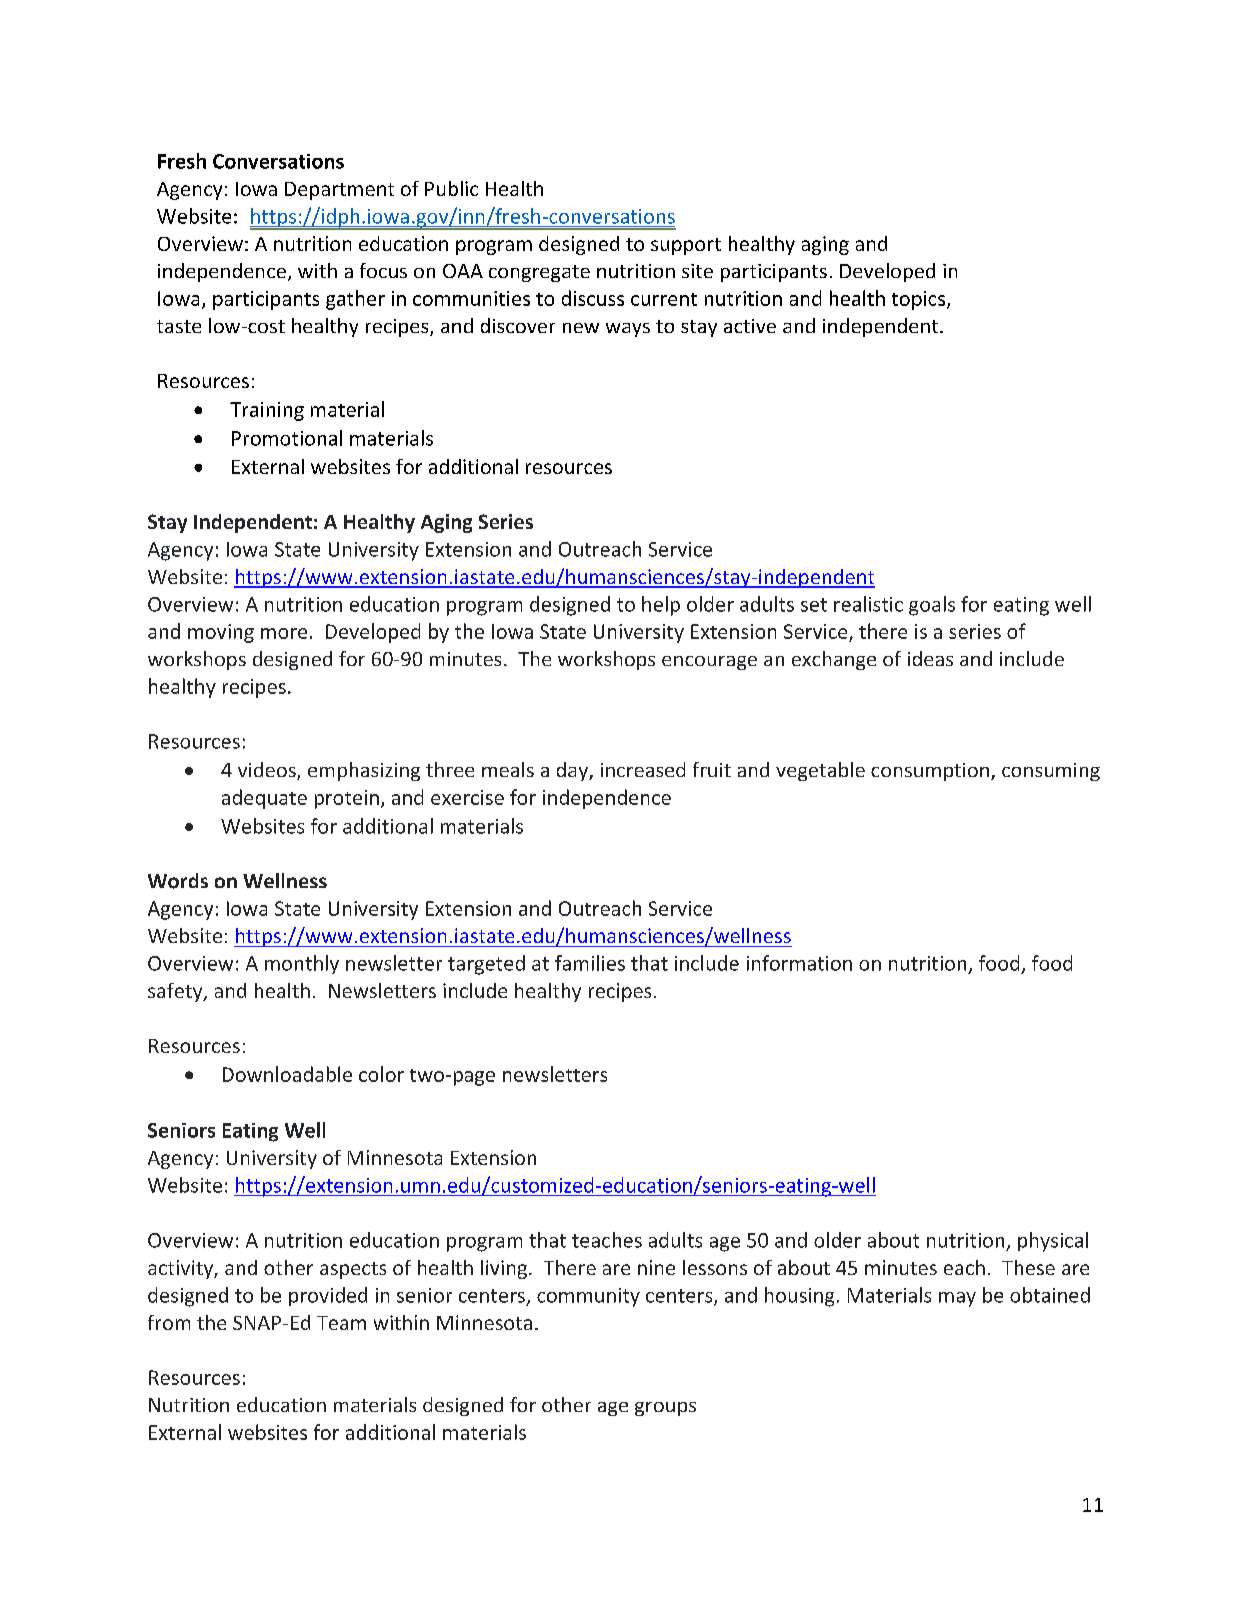  I want to click on may, so click(957, 1299).
